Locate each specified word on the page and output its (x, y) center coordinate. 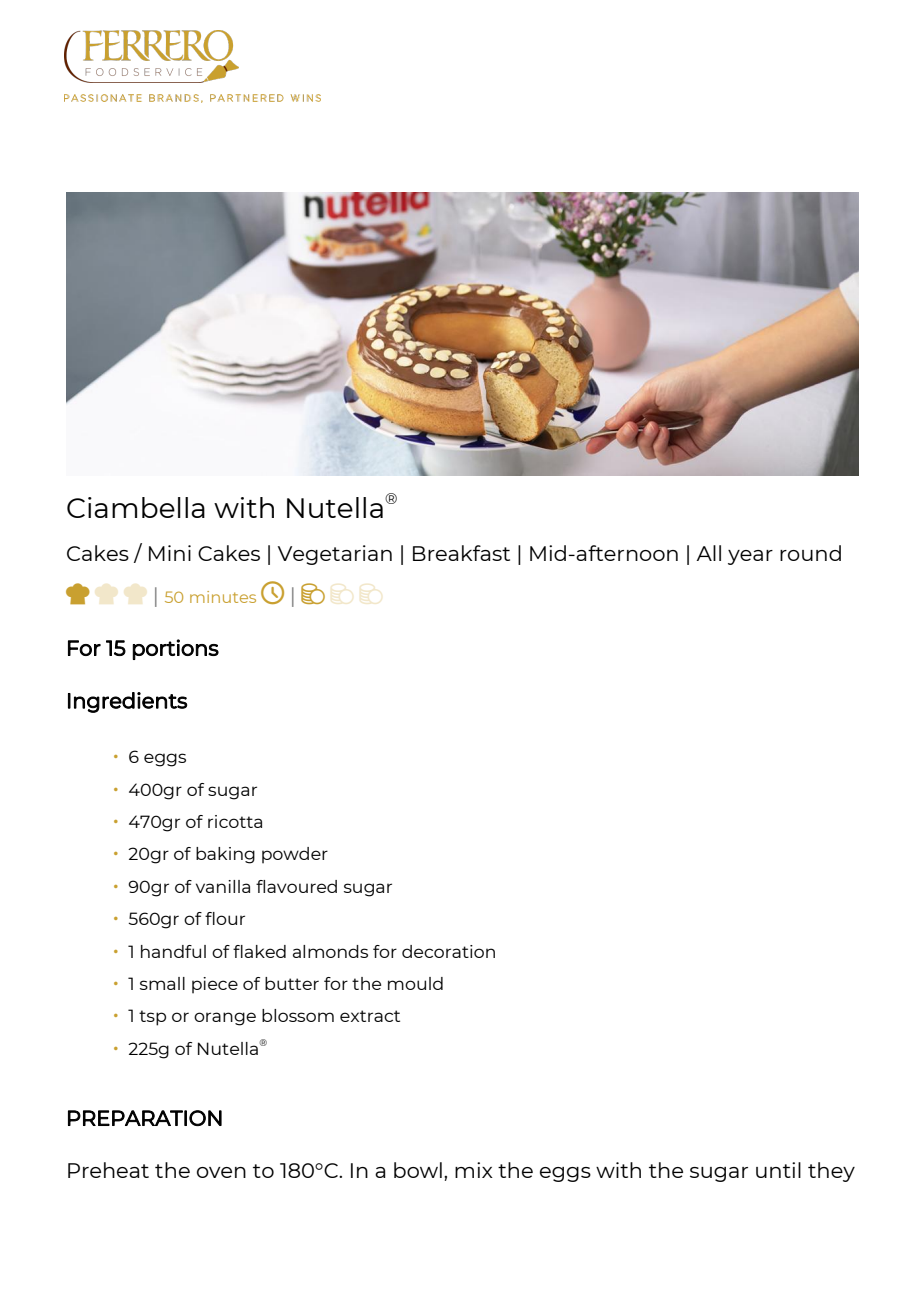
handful (173, 951)
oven (221, 1172)
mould (415, 983)
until (778, 1170)
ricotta (235, 821)
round (810, 553)
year (750, 557)
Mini (170, 553)
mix (474, 1170)
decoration (448, 951)
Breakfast (461, 553)
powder (295, 855)
